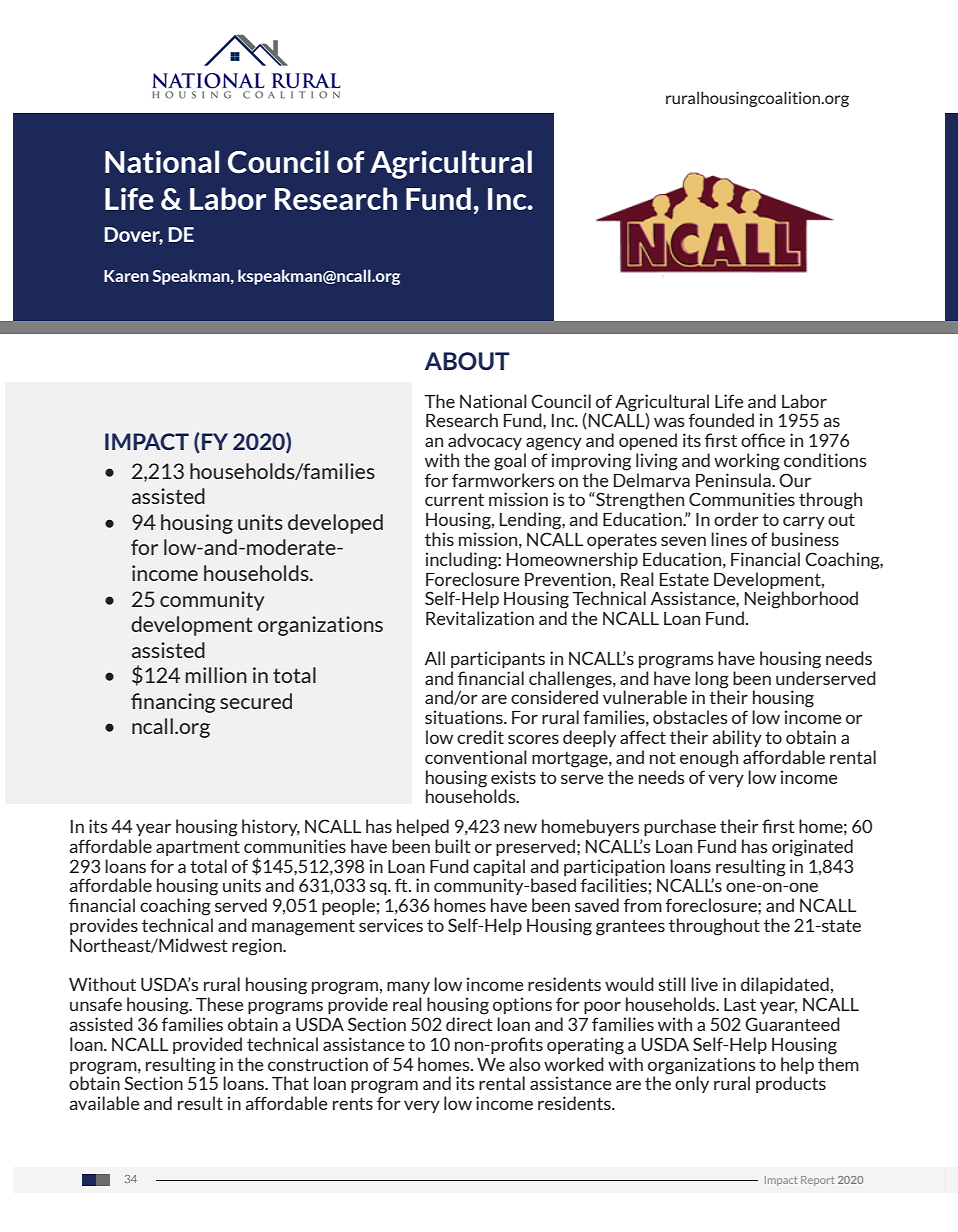 This screenshot has width=958, height=1232. What do you see at coordinates (812, 848) in the screenshot?
I see `originated` at bounding box center [812, 848].
